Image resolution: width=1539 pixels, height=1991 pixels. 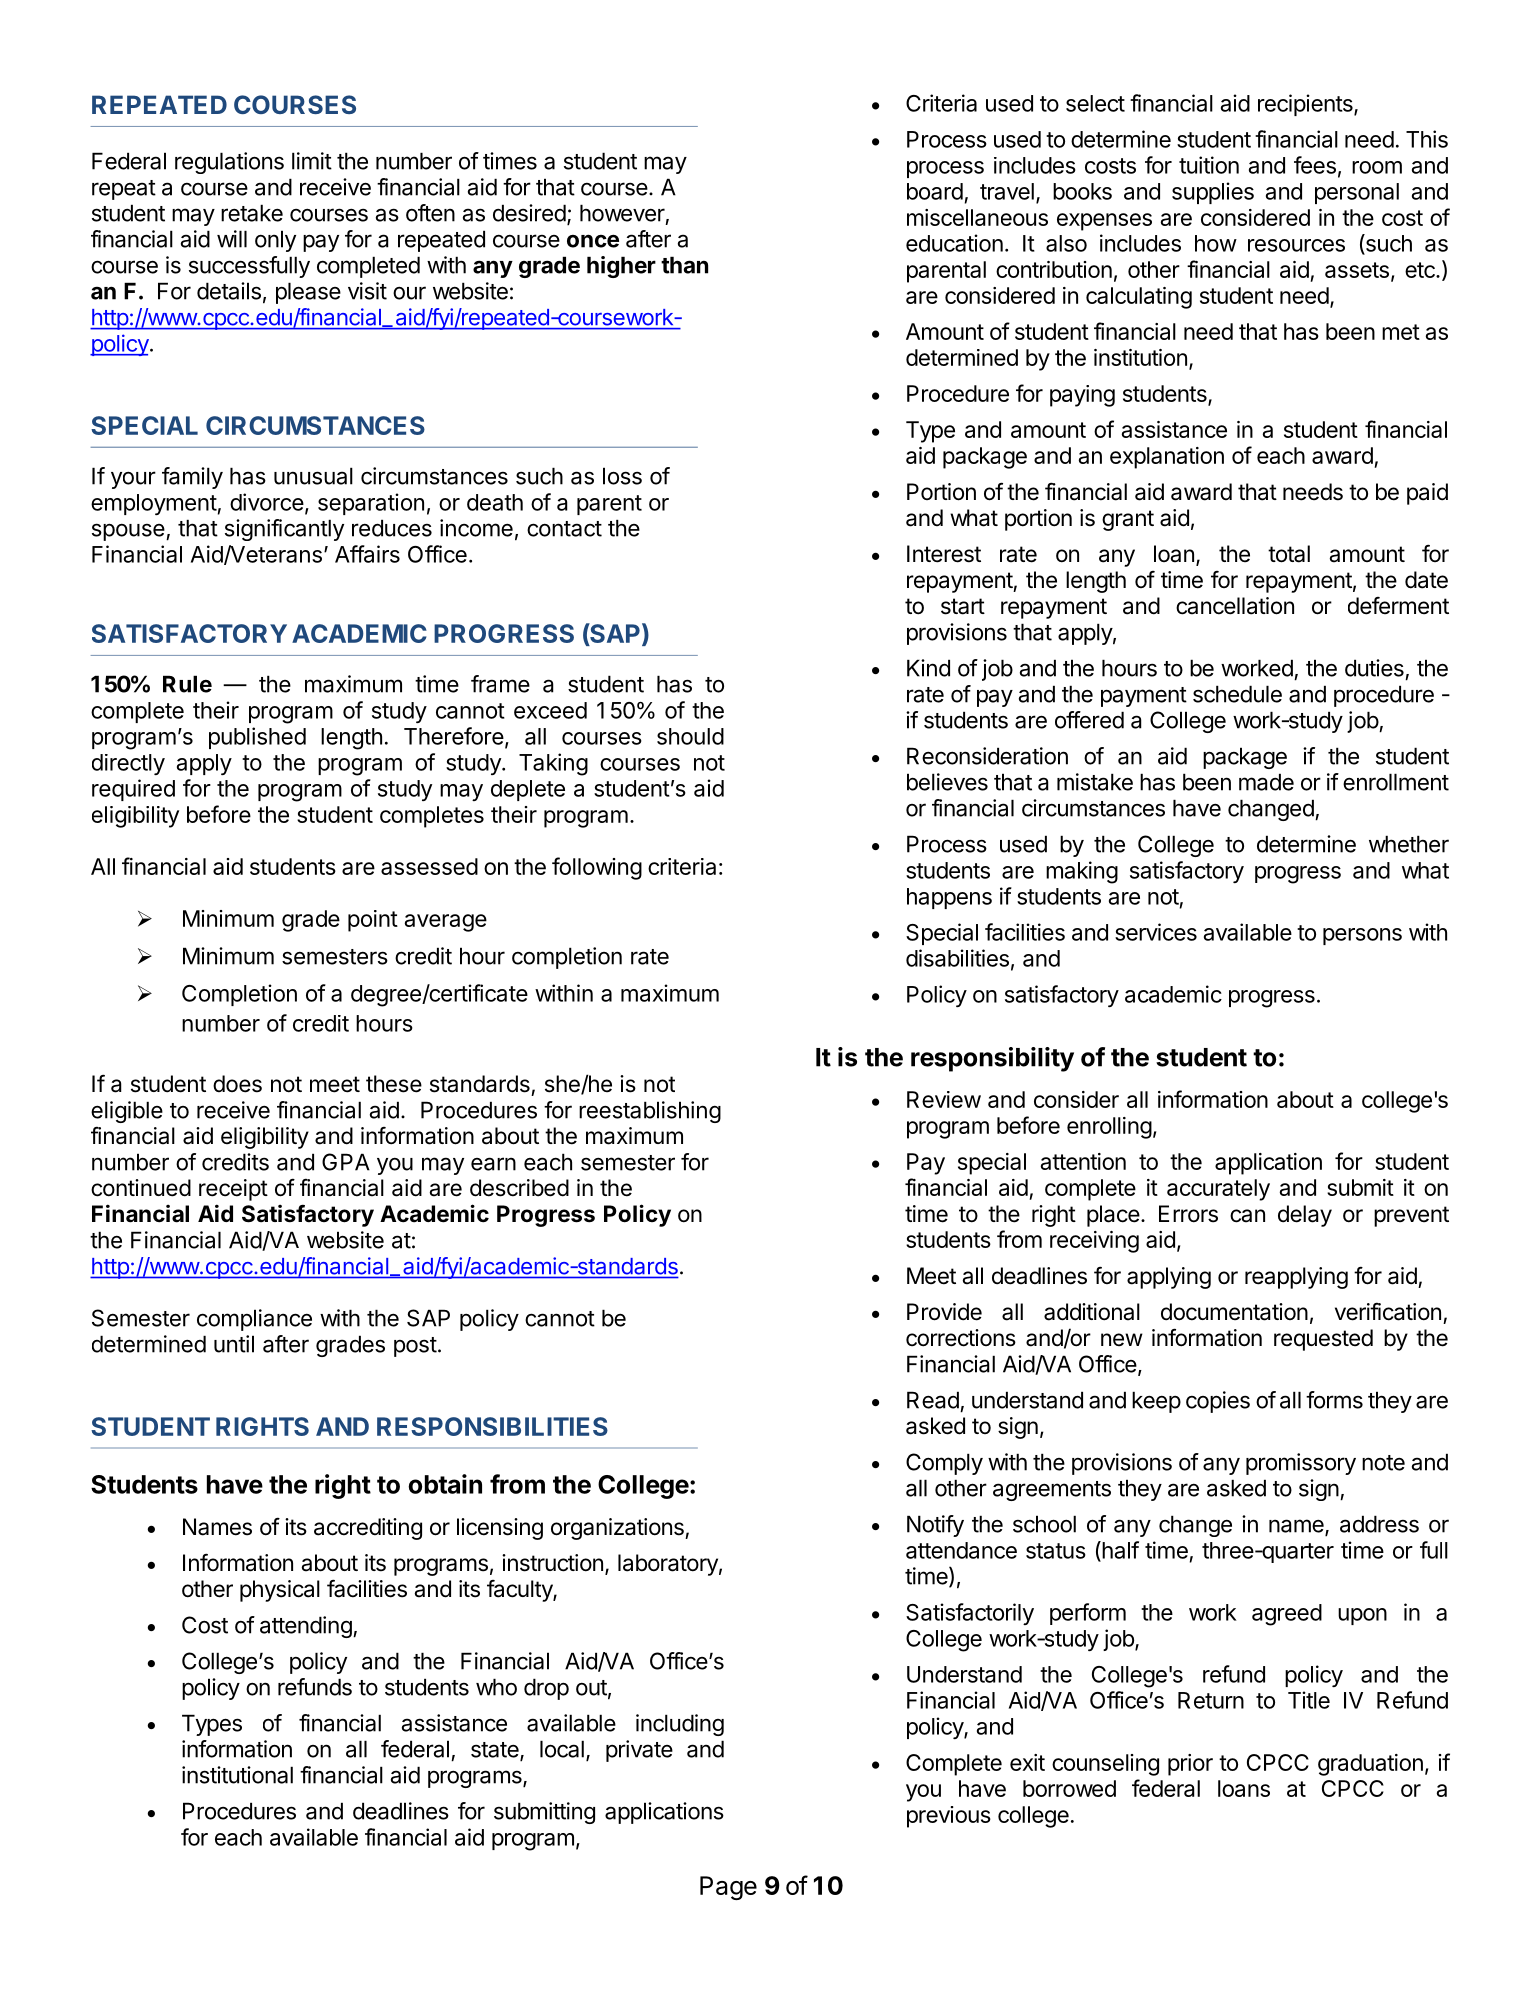 What do you see at coordinates (312, 161) in the document?
I see `limit` at bounding box center [312, 161].
